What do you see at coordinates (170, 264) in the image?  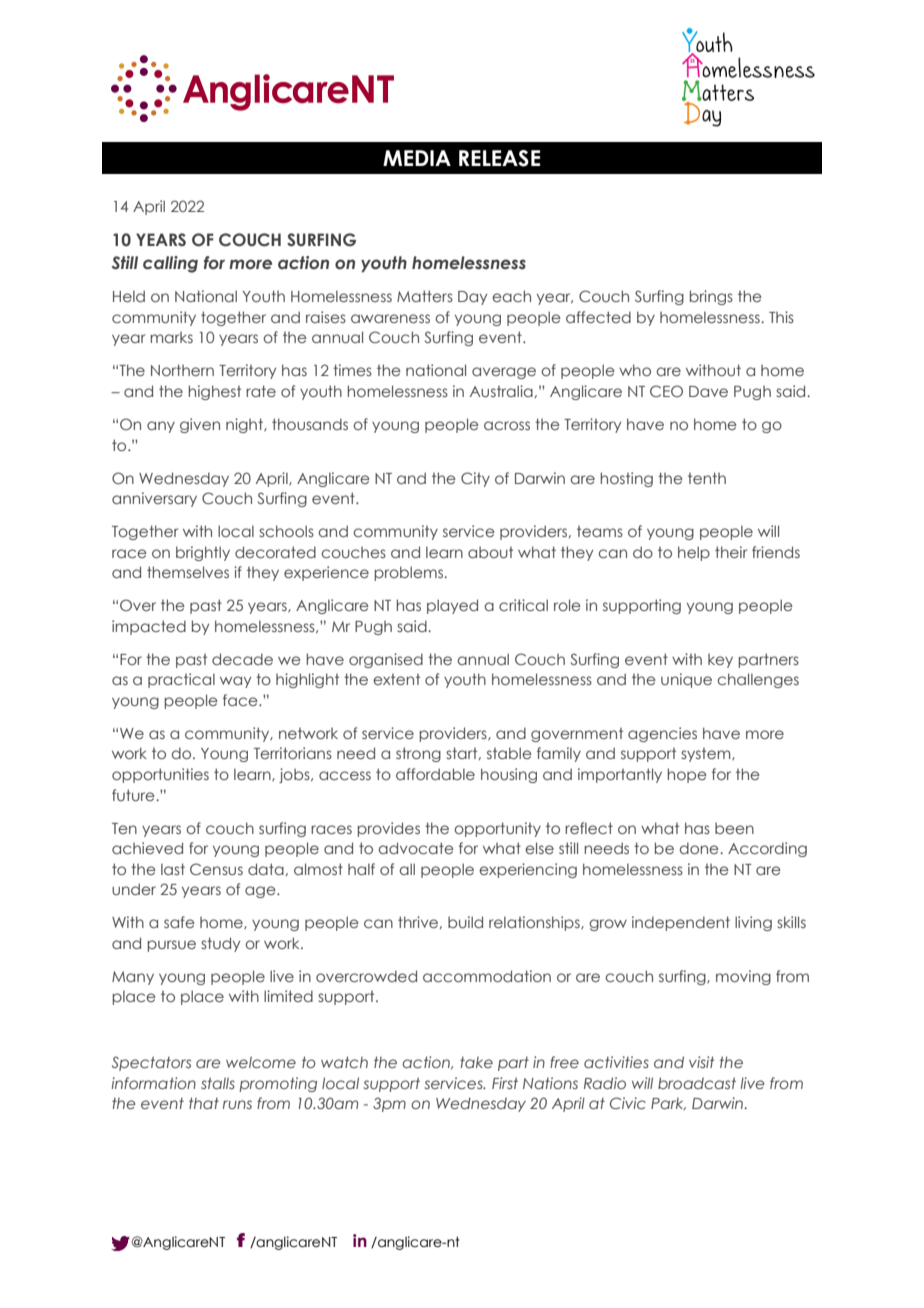 I see `calling` at bounding box center [170, 264].
